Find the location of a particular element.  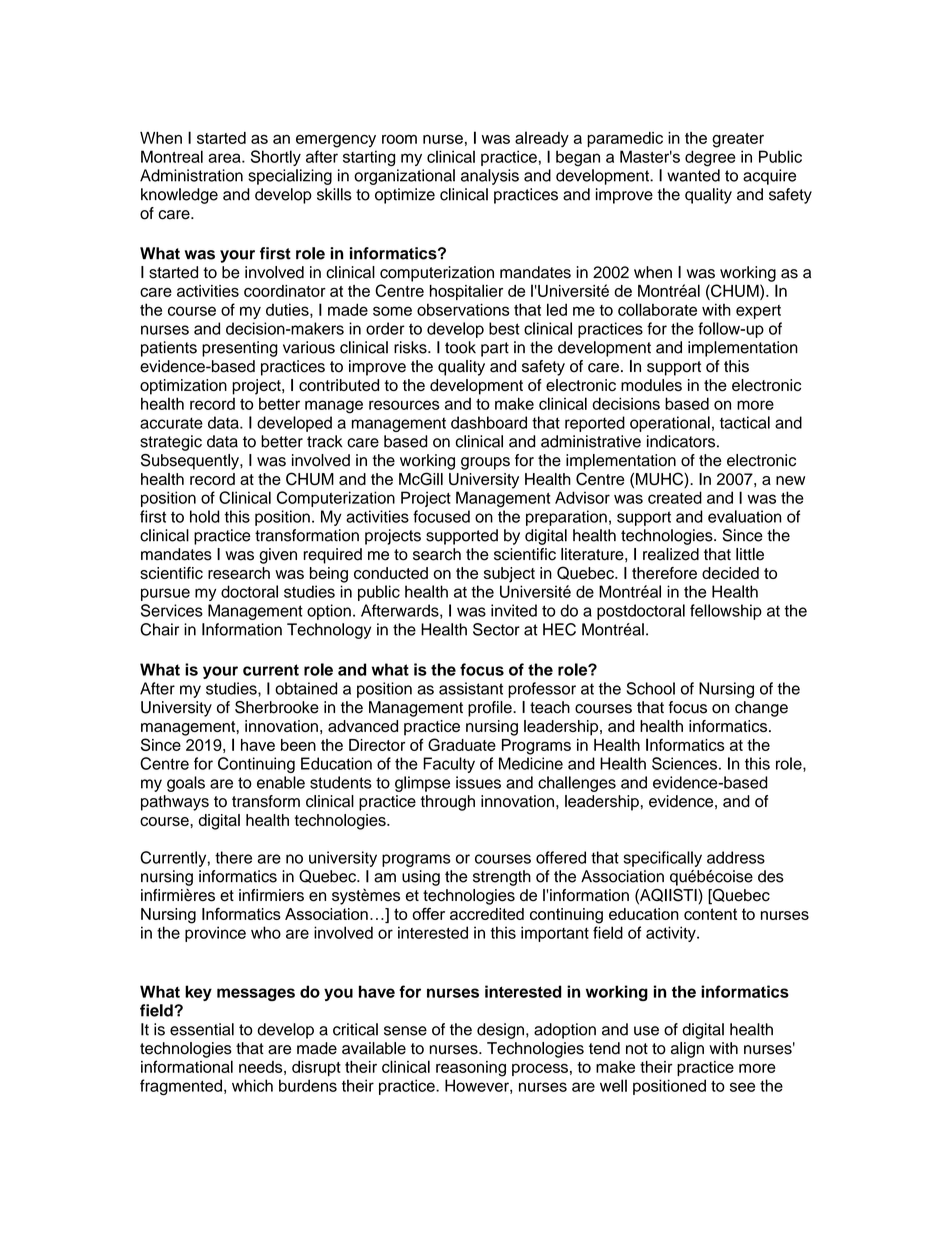

Services is located at coordinates (172, 610).
